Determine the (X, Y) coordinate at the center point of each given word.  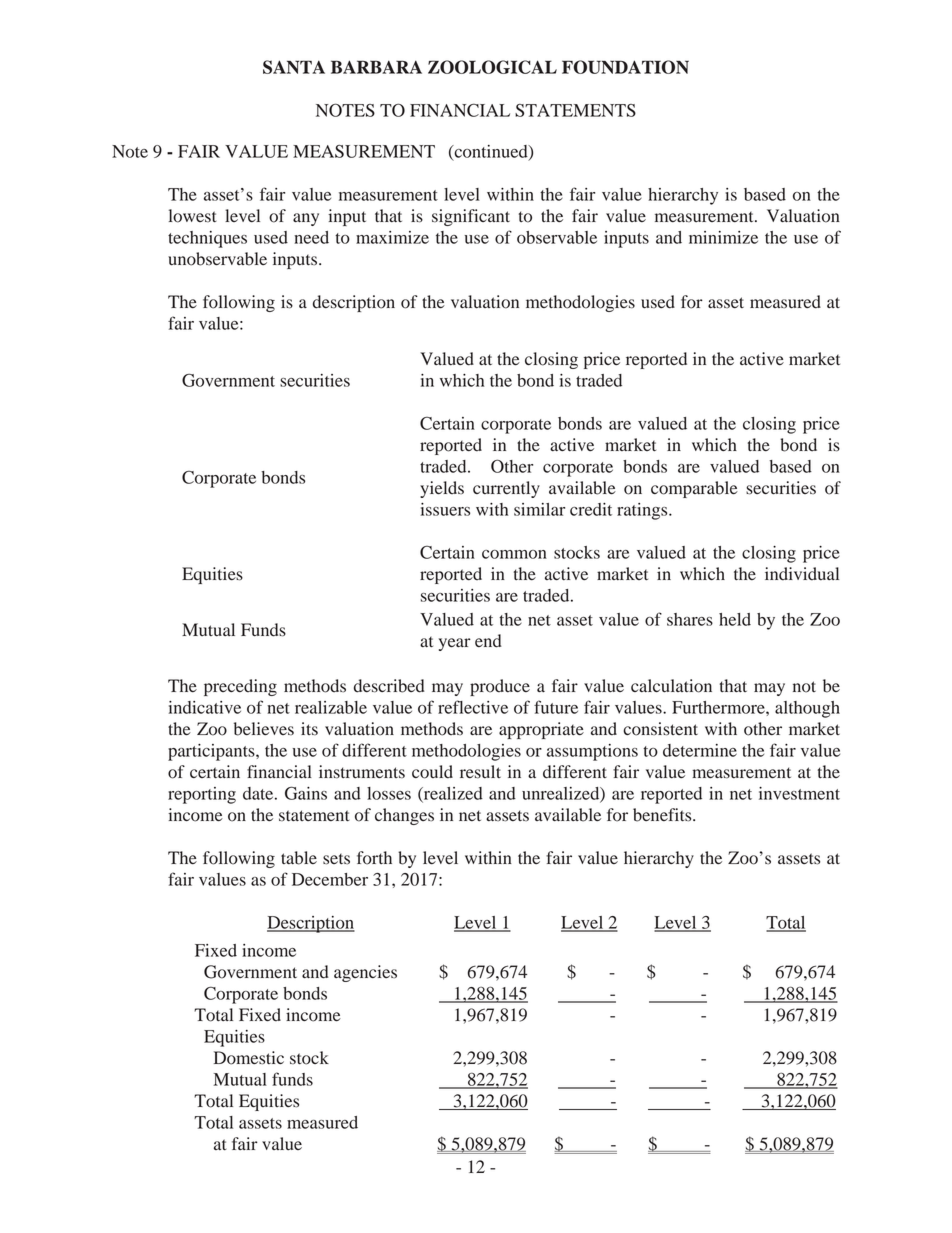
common (514, 554)
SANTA (294, 67)
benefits (663, 815)
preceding (240, 687)
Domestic (249, 1058)
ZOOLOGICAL (492, 67)
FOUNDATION (625, 67)
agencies (365, 973)
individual (802, 574)
